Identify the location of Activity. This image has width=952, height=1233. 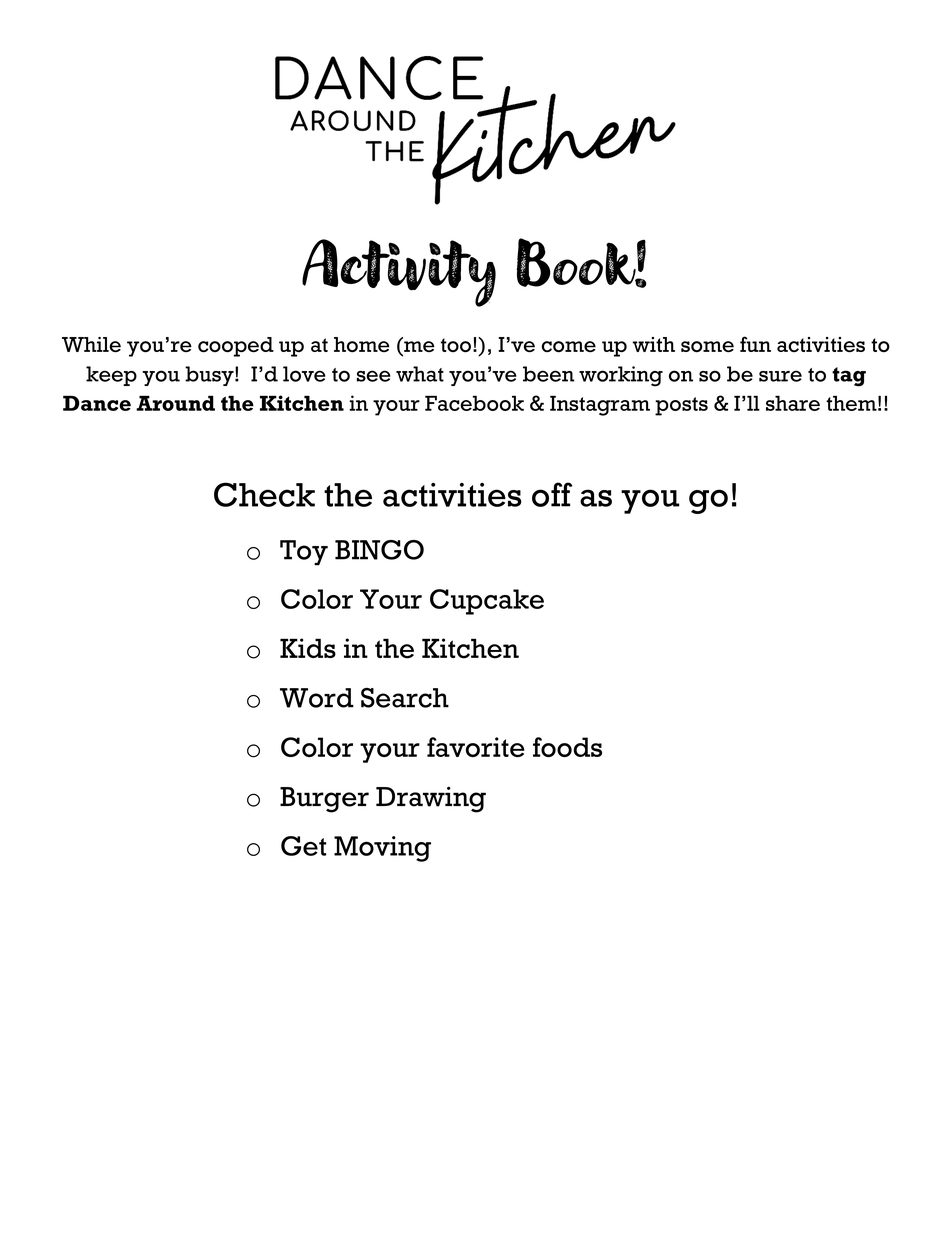
(399, 273).
